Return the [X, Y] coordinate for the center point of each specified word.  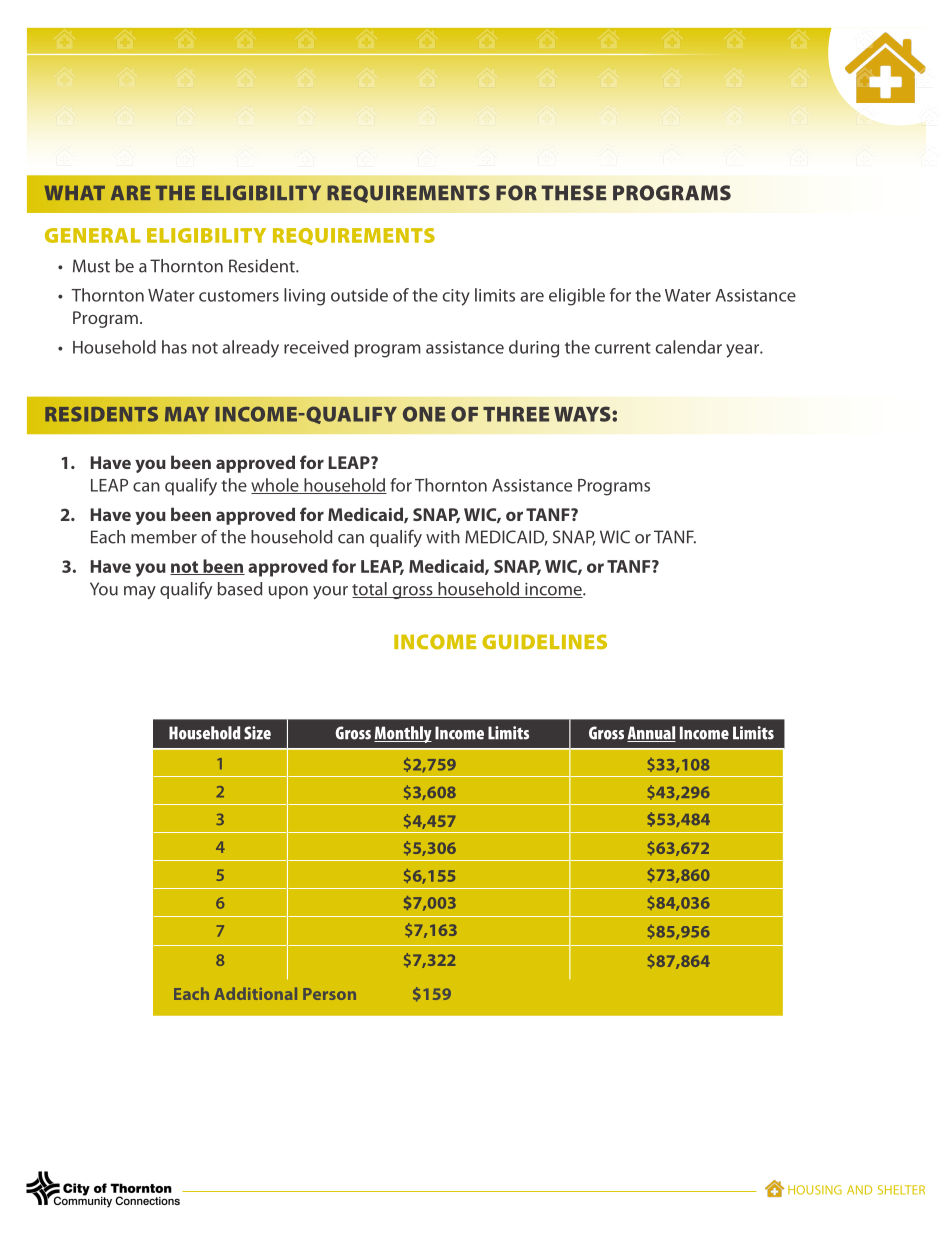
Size [257, 733]
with [443, 537]
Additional [255, 993]
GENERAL [93, 235]
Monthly [403, 734]
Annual [651, 734]
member [164, 537]
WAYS [583, 414]
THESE [573, 193]
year [743, 351]
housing [815, 1190]
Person [329, 994]
